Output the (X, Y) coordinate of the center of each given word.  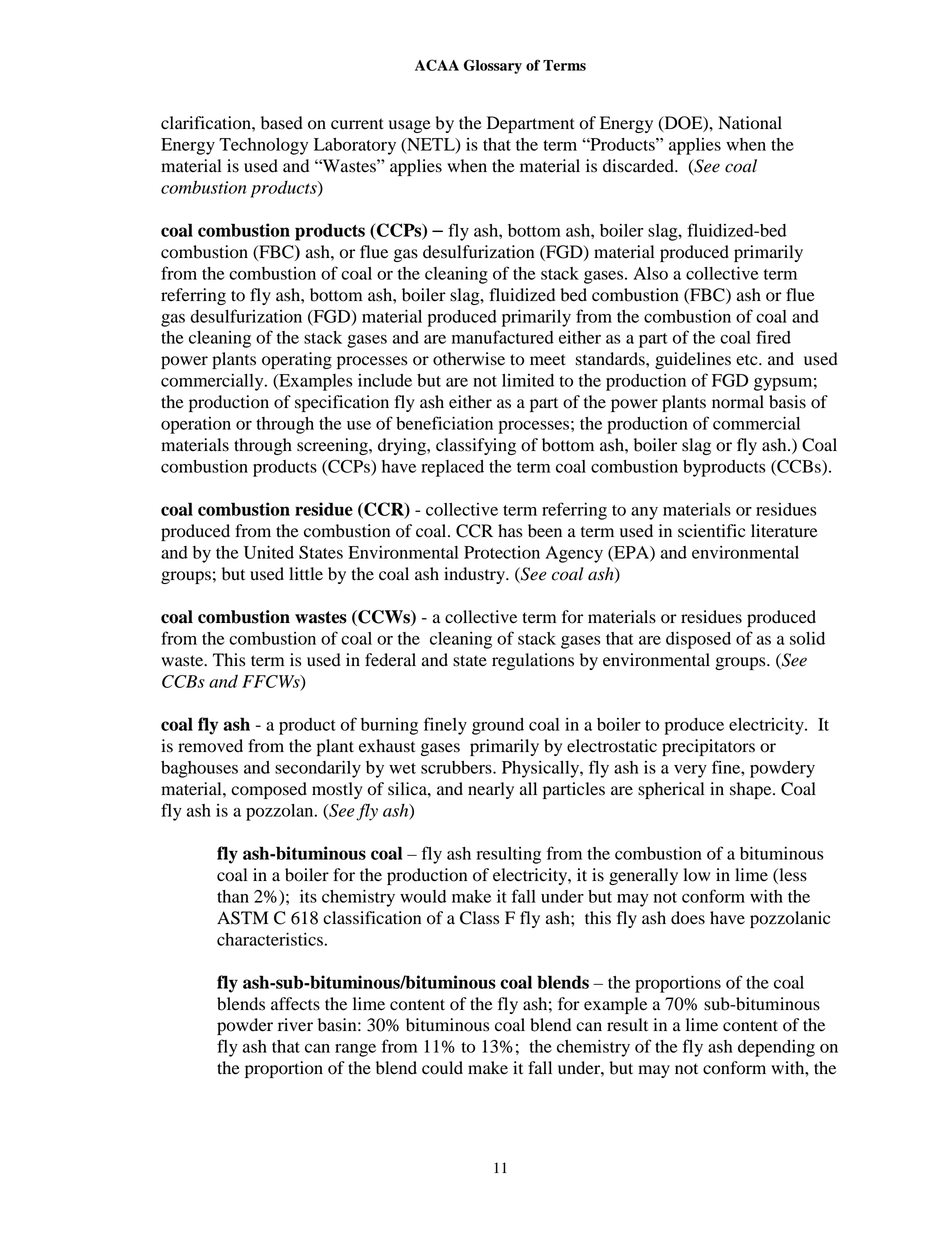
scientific (711, 531)
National (750, 123)
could (442, 1068)
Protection (502, 552)
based (282, 123)
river (295, 1025)
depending (776, 1048)
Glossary (493, 66)
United (269, 552)
